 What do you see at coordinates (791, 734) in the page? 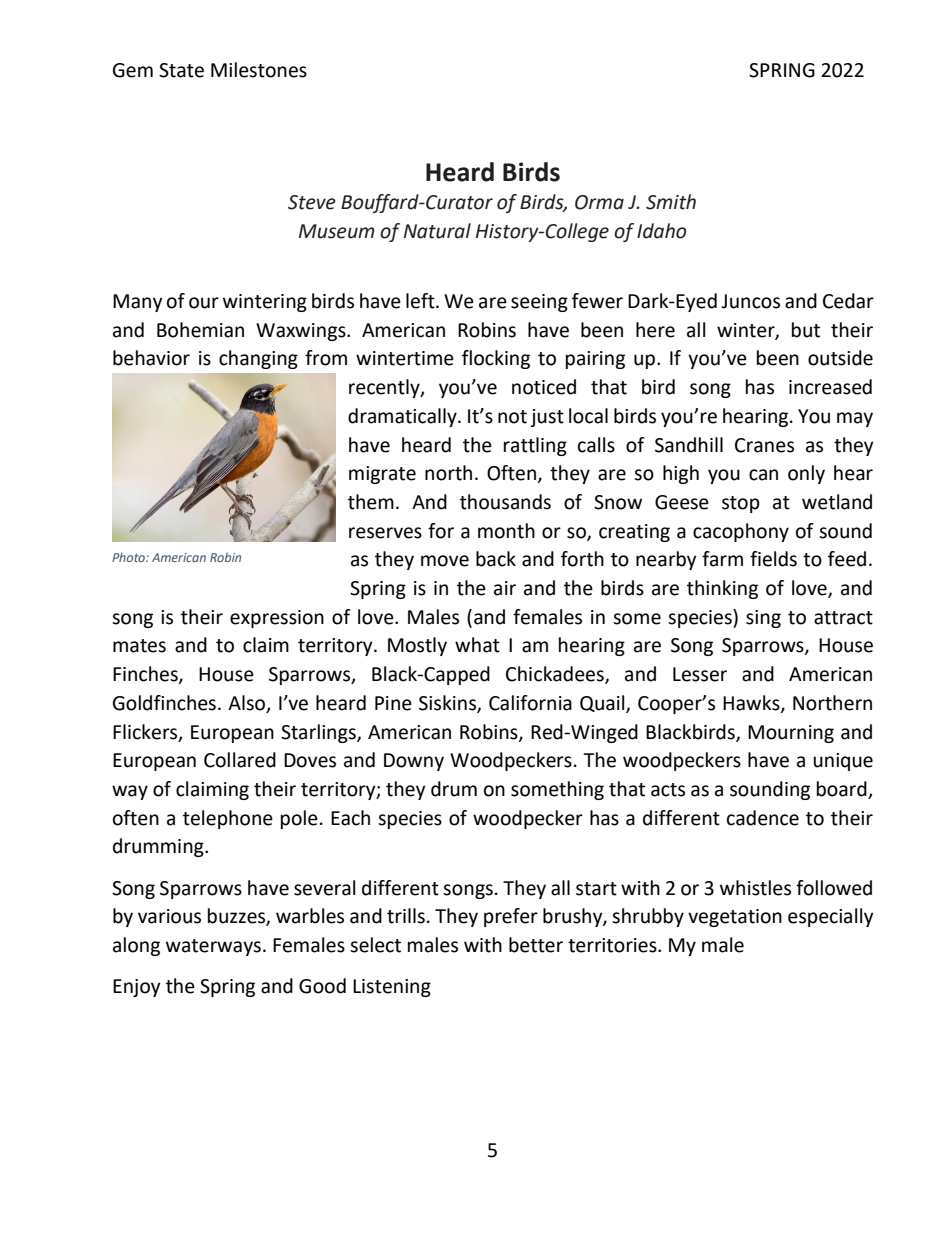
I see `Mourning` at bounding box center [791, 734].
